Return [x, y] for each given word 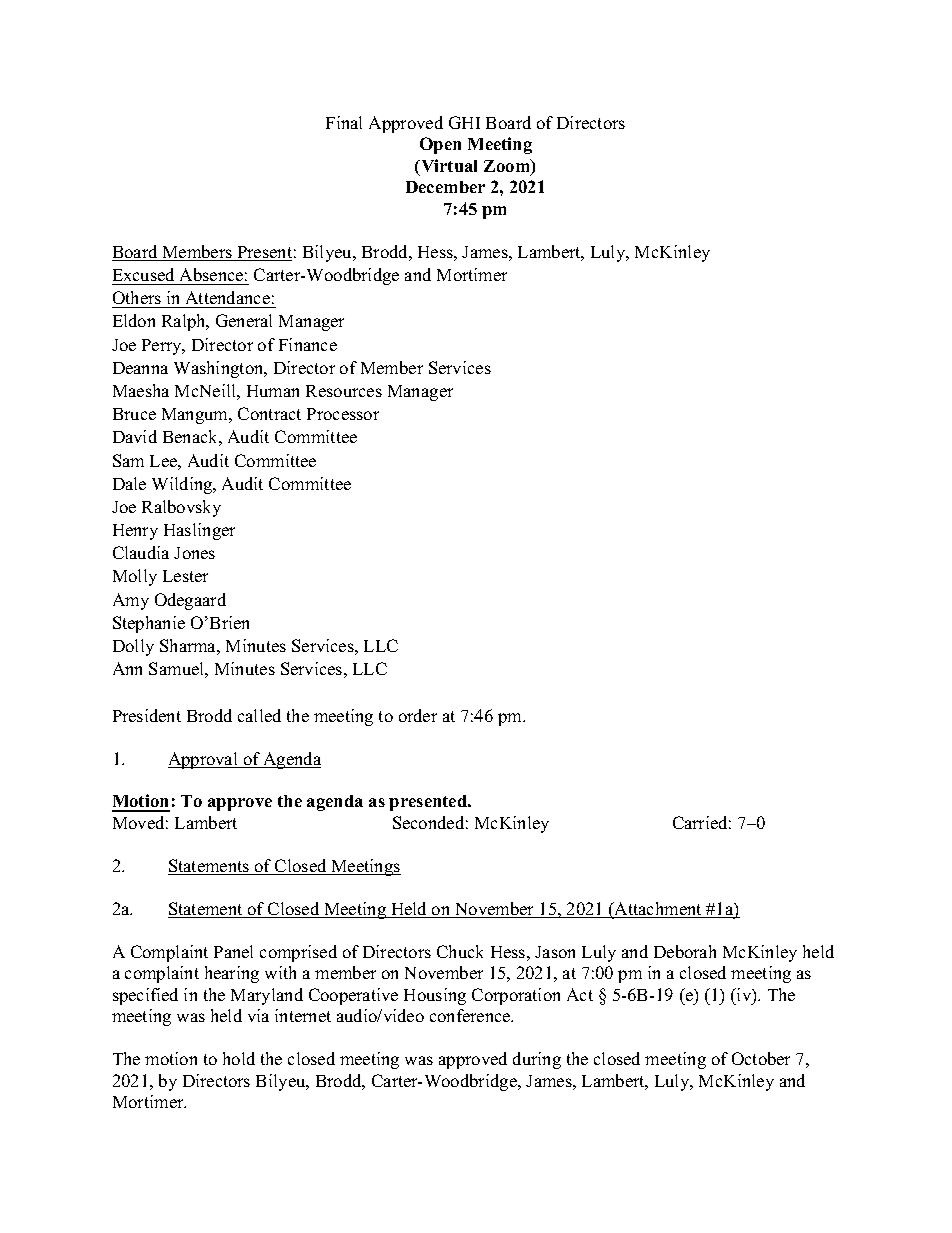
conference [471, 1015]
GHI [464, 122]
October [761, 1058]
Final [344, 122]
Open [440, 145]
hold [239, 1058]
